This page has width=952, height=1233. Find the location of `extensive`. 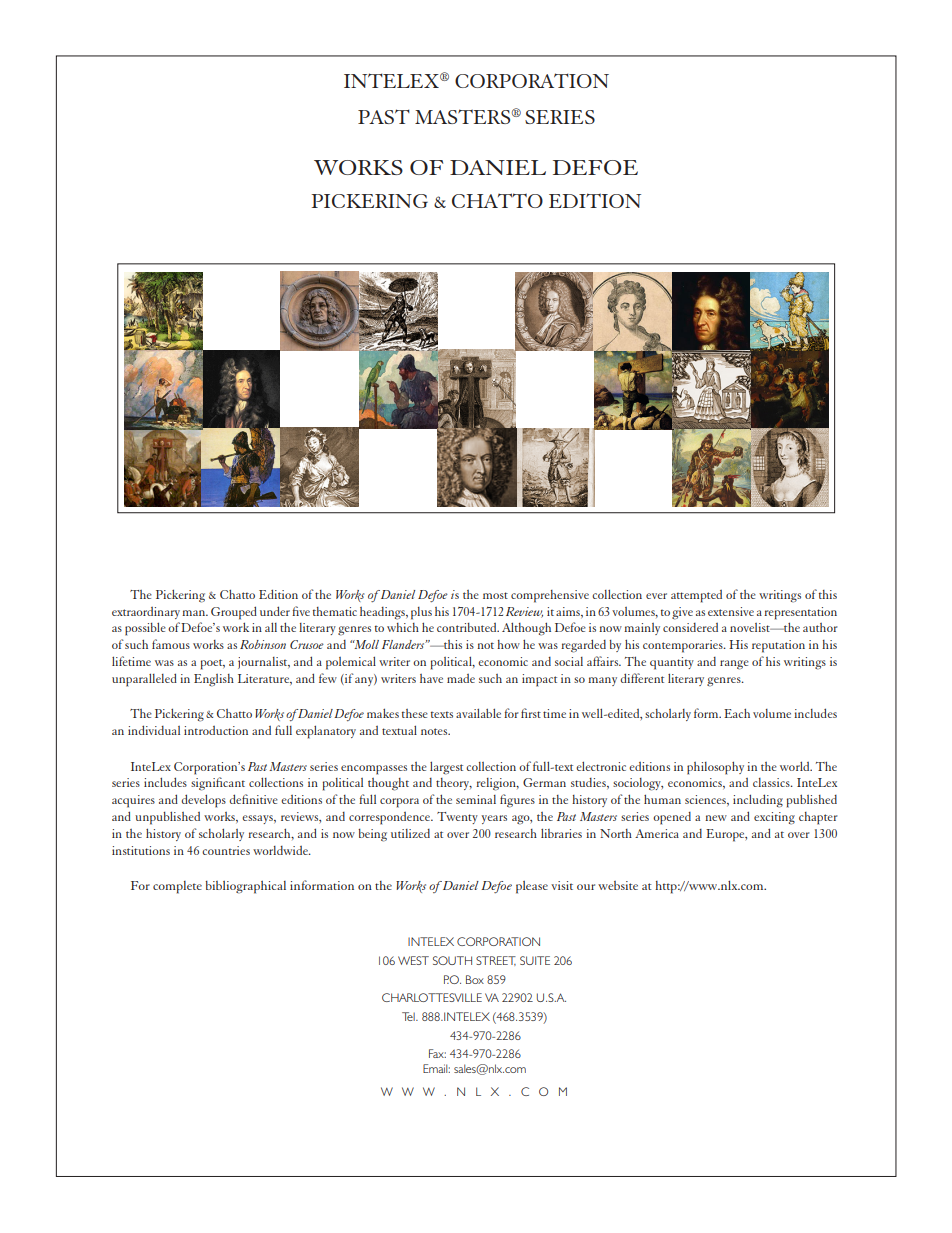

extensive is located at coordinates (731, 611).
